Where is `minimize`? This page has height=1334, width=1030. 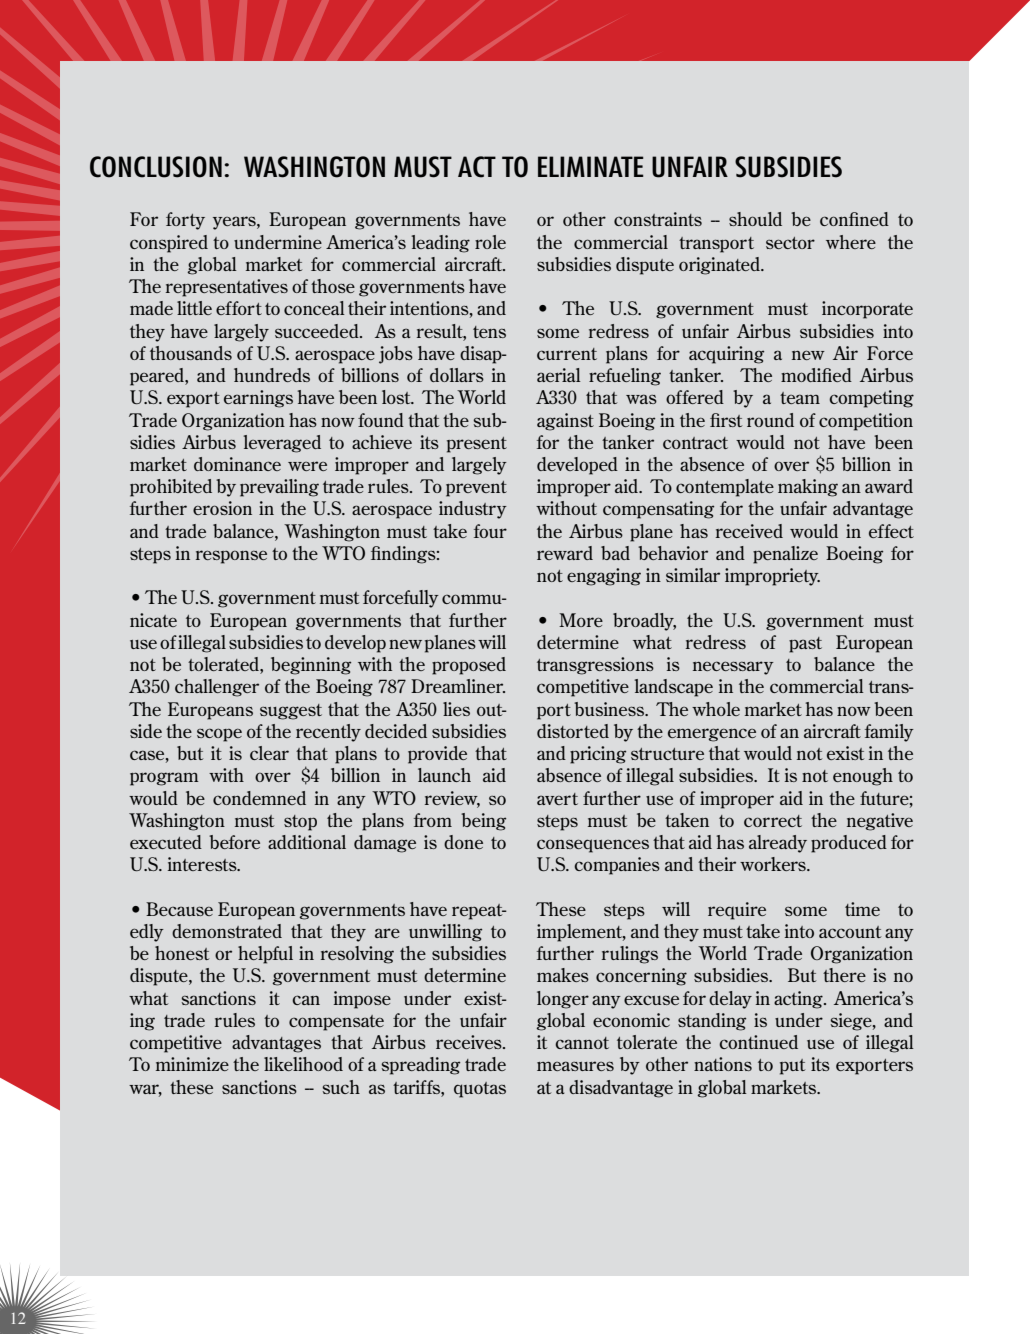 minimize is located at coordinates (192, 1064).
